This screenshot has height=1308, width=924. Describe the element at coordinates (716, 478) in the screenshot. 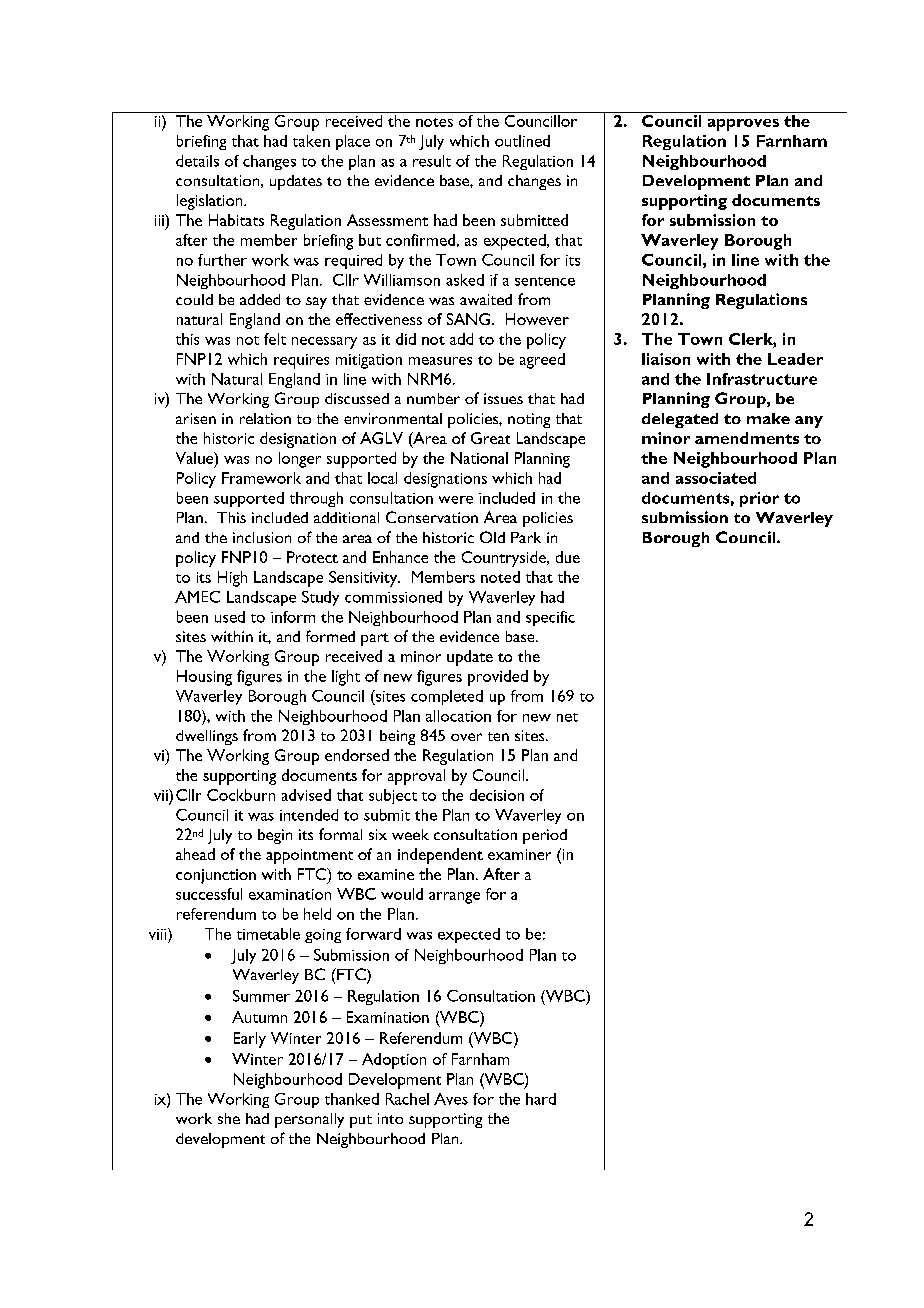

I see `associated` at that location.
